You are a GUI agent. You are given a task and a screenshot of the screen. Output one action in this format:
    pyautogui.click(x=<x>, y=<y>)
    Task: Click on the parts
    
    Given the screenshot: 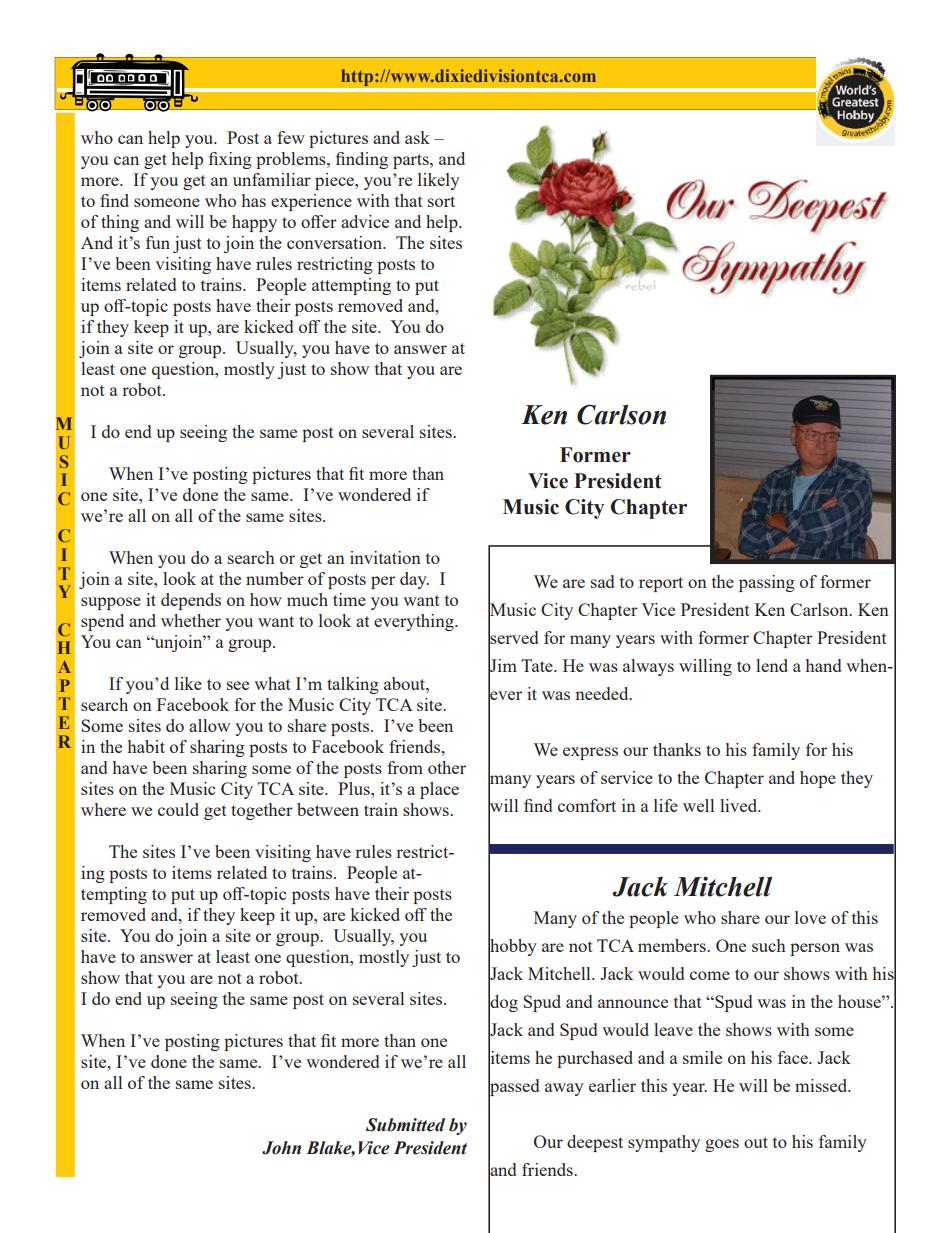 What is the action you would take?
    pyautogui.click(x=412, y=161)
